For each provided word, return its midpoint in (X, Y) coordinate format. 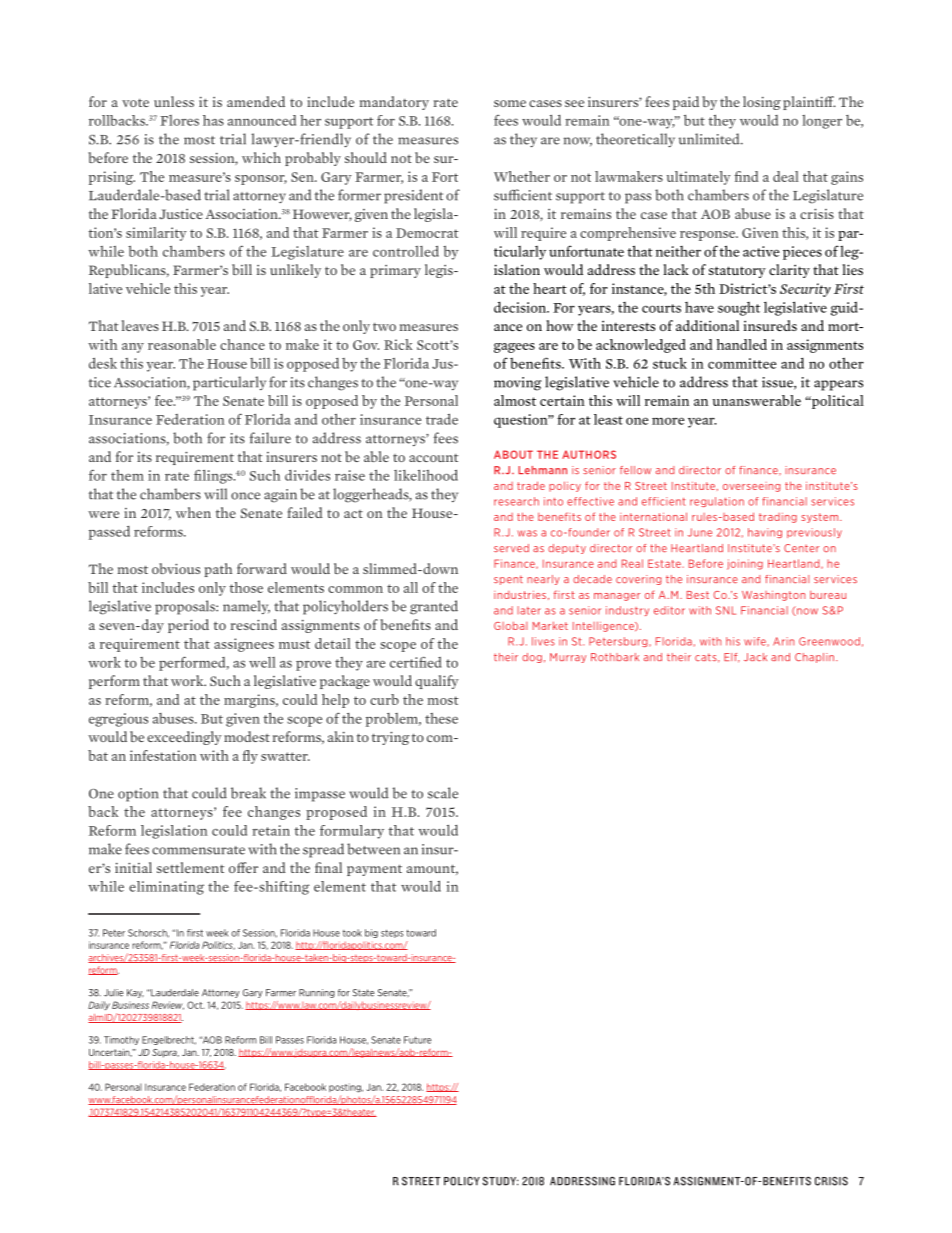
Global (510, 626)
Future (417, 1040)
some (510, 103)
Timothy (121, 1040)
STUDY (500, 1181)
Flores (179, 120)
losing (762, 103)
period (188, 626)
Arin (783, 641)
